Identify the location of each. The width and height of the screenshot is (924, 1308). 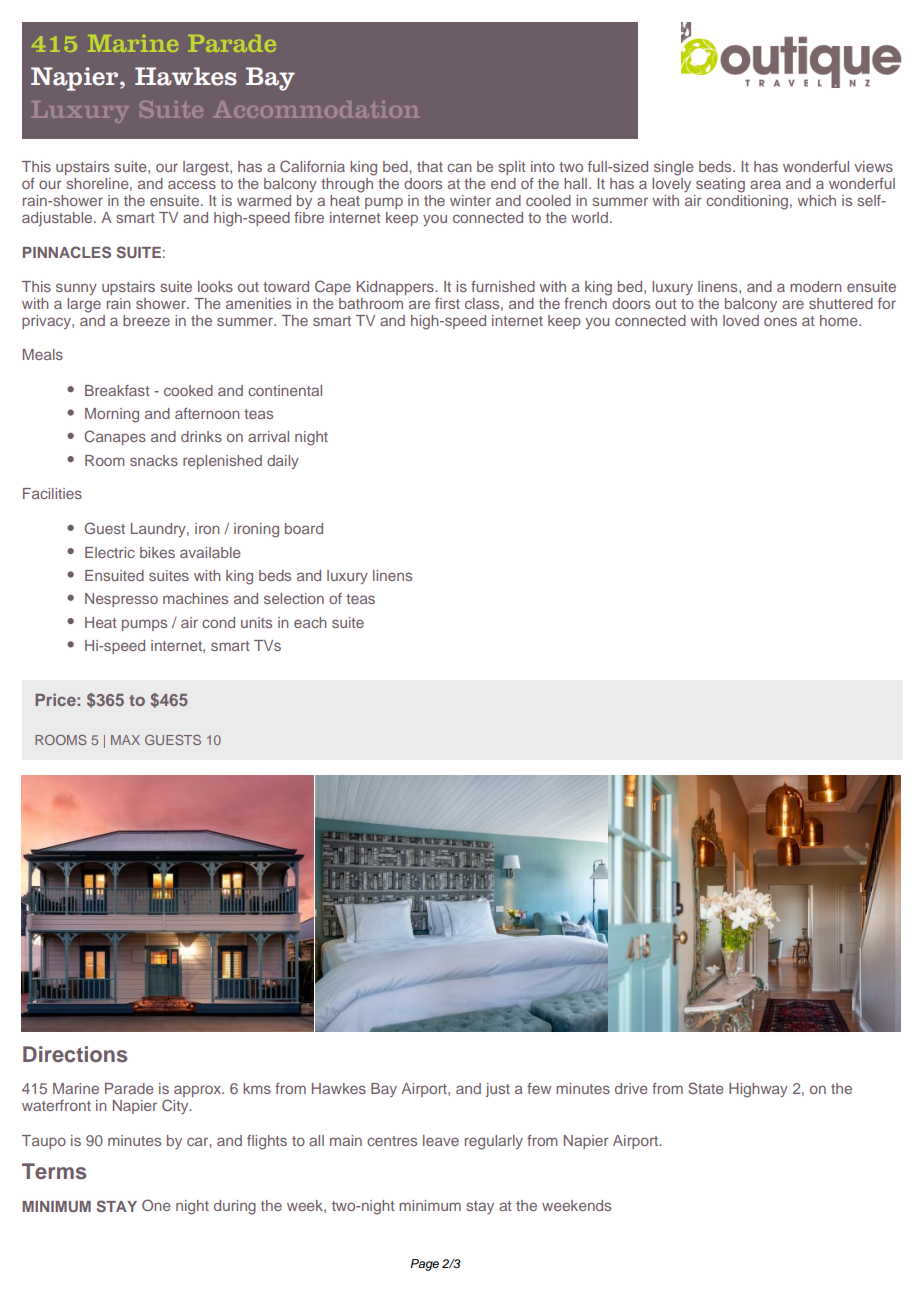
(310, 622).
